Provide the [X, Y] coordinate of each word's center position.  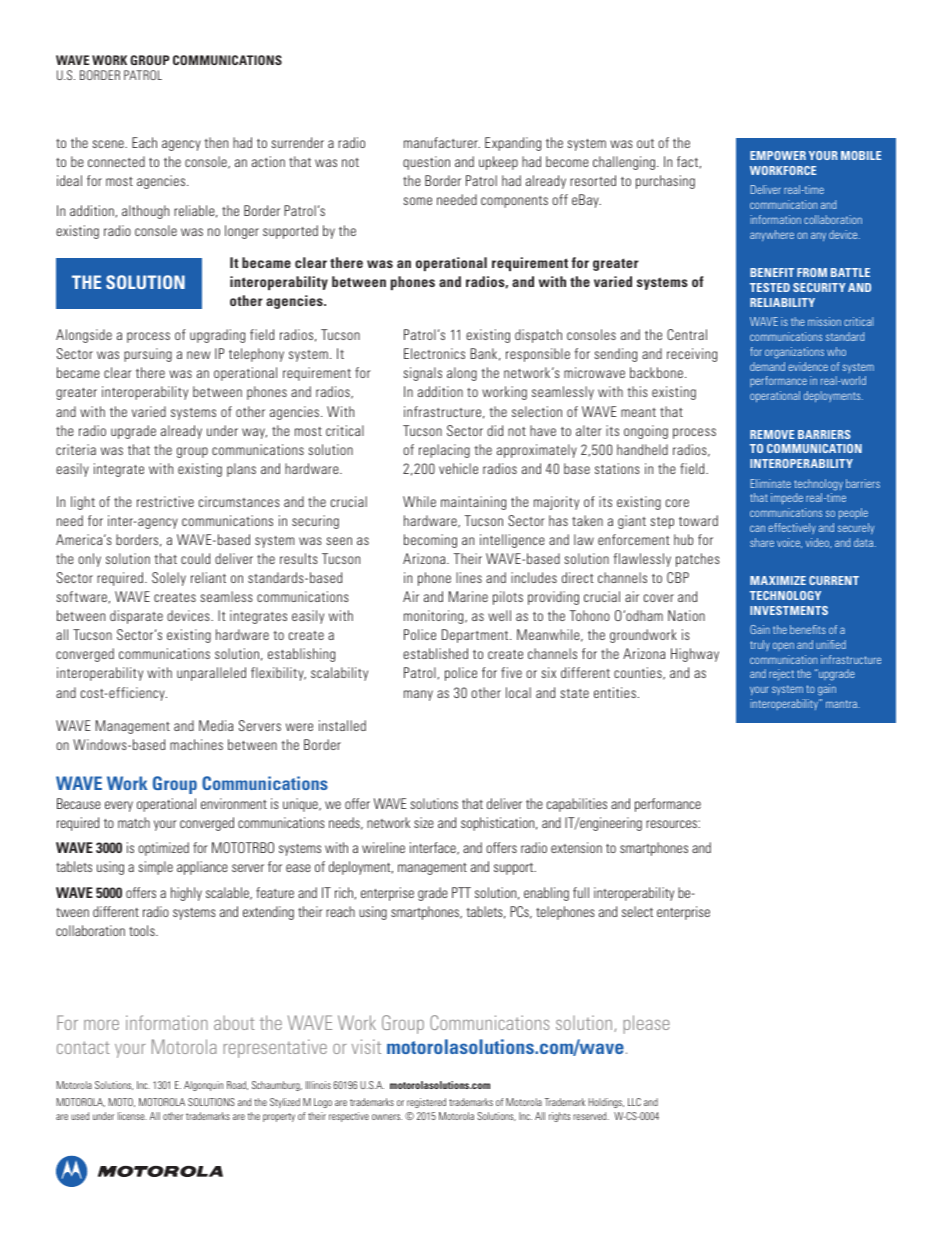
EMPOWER [778, 155]
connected [116, 161]
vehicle [458, 468]
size [424, 822]
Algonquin [203, 1086]
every [119, 806]
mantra [842, 704]
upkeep [498, 163]
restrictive [165, 501]
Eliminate [771, 483]
